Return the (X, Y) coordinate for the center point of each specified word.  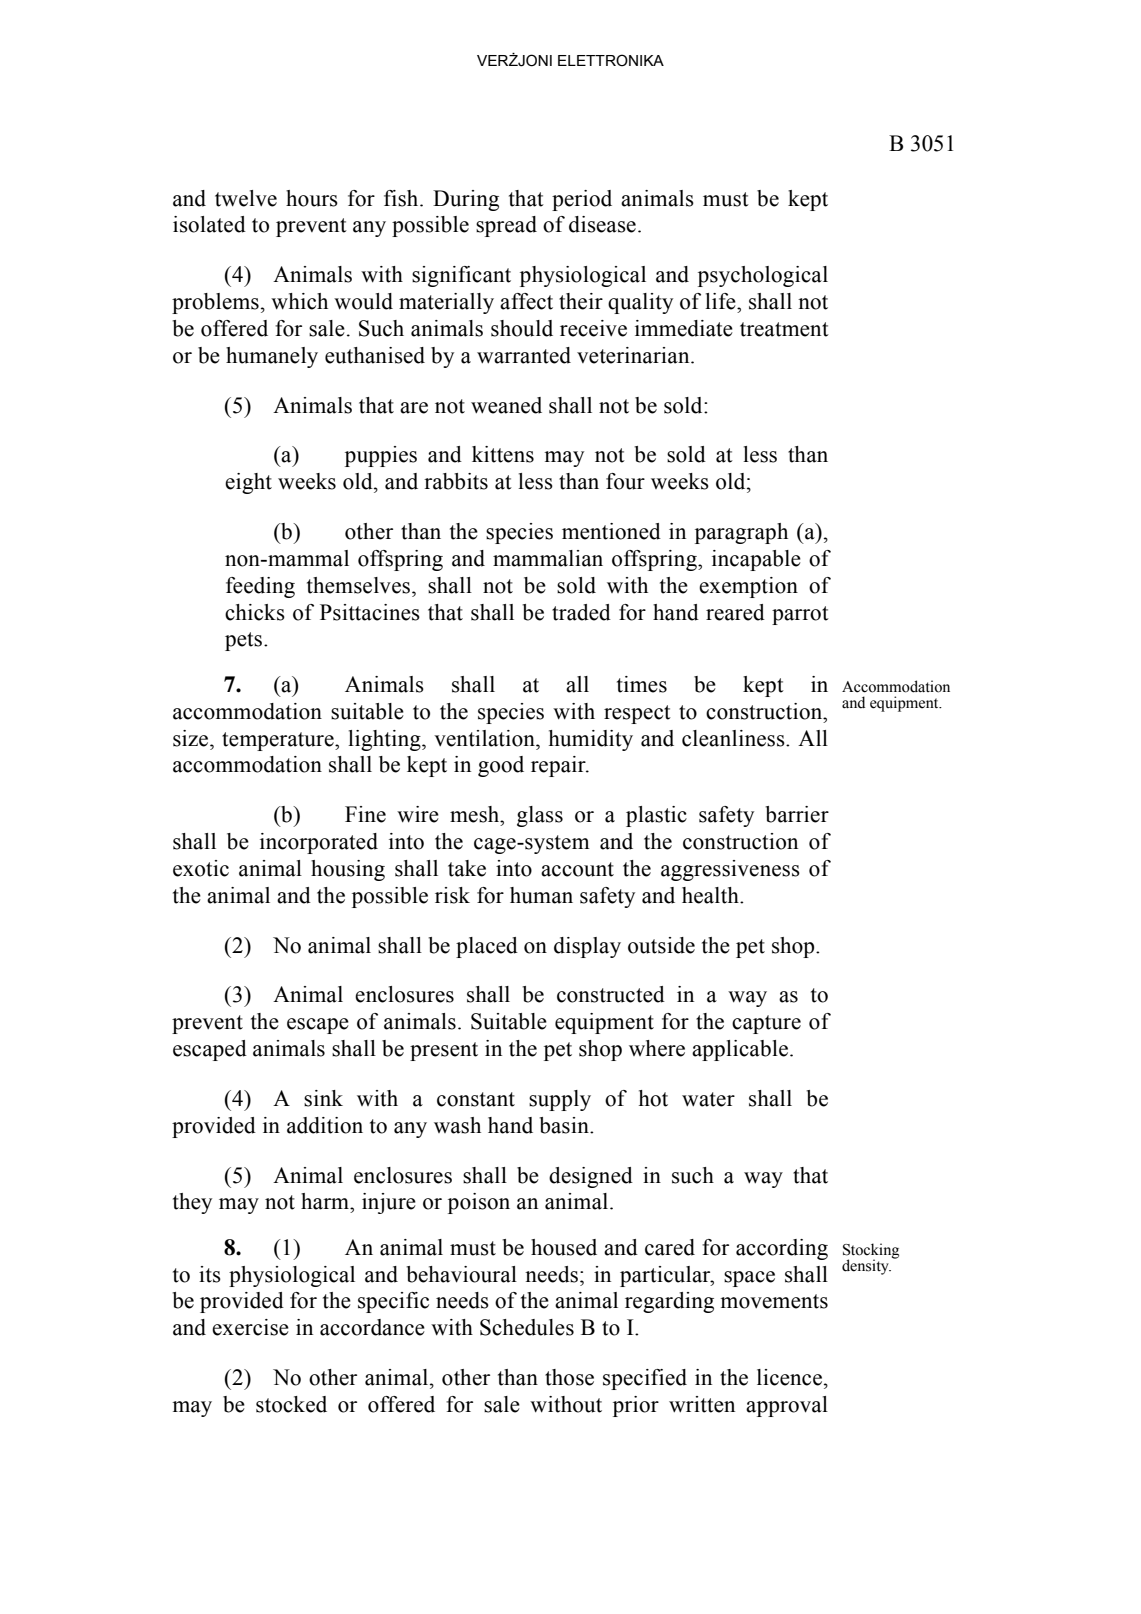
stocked (291, 1404)
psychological (763, 276)
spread (506, 226)
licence (789, 1377)
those (569, 1377)
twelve (246, 198)
